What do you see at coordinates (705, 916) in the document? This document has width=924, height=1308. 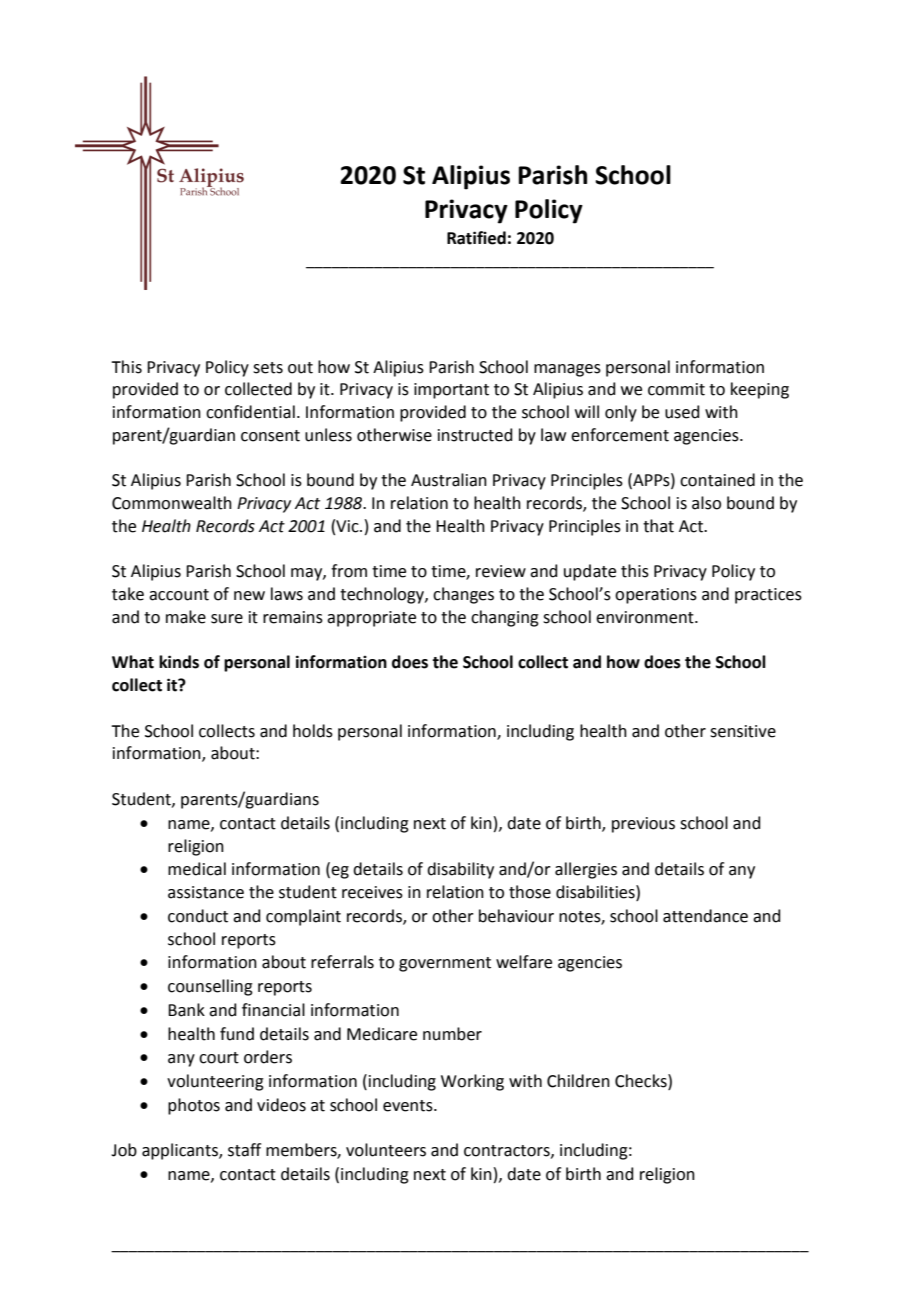 I see `attendance` at bounding box center [705, 916].
